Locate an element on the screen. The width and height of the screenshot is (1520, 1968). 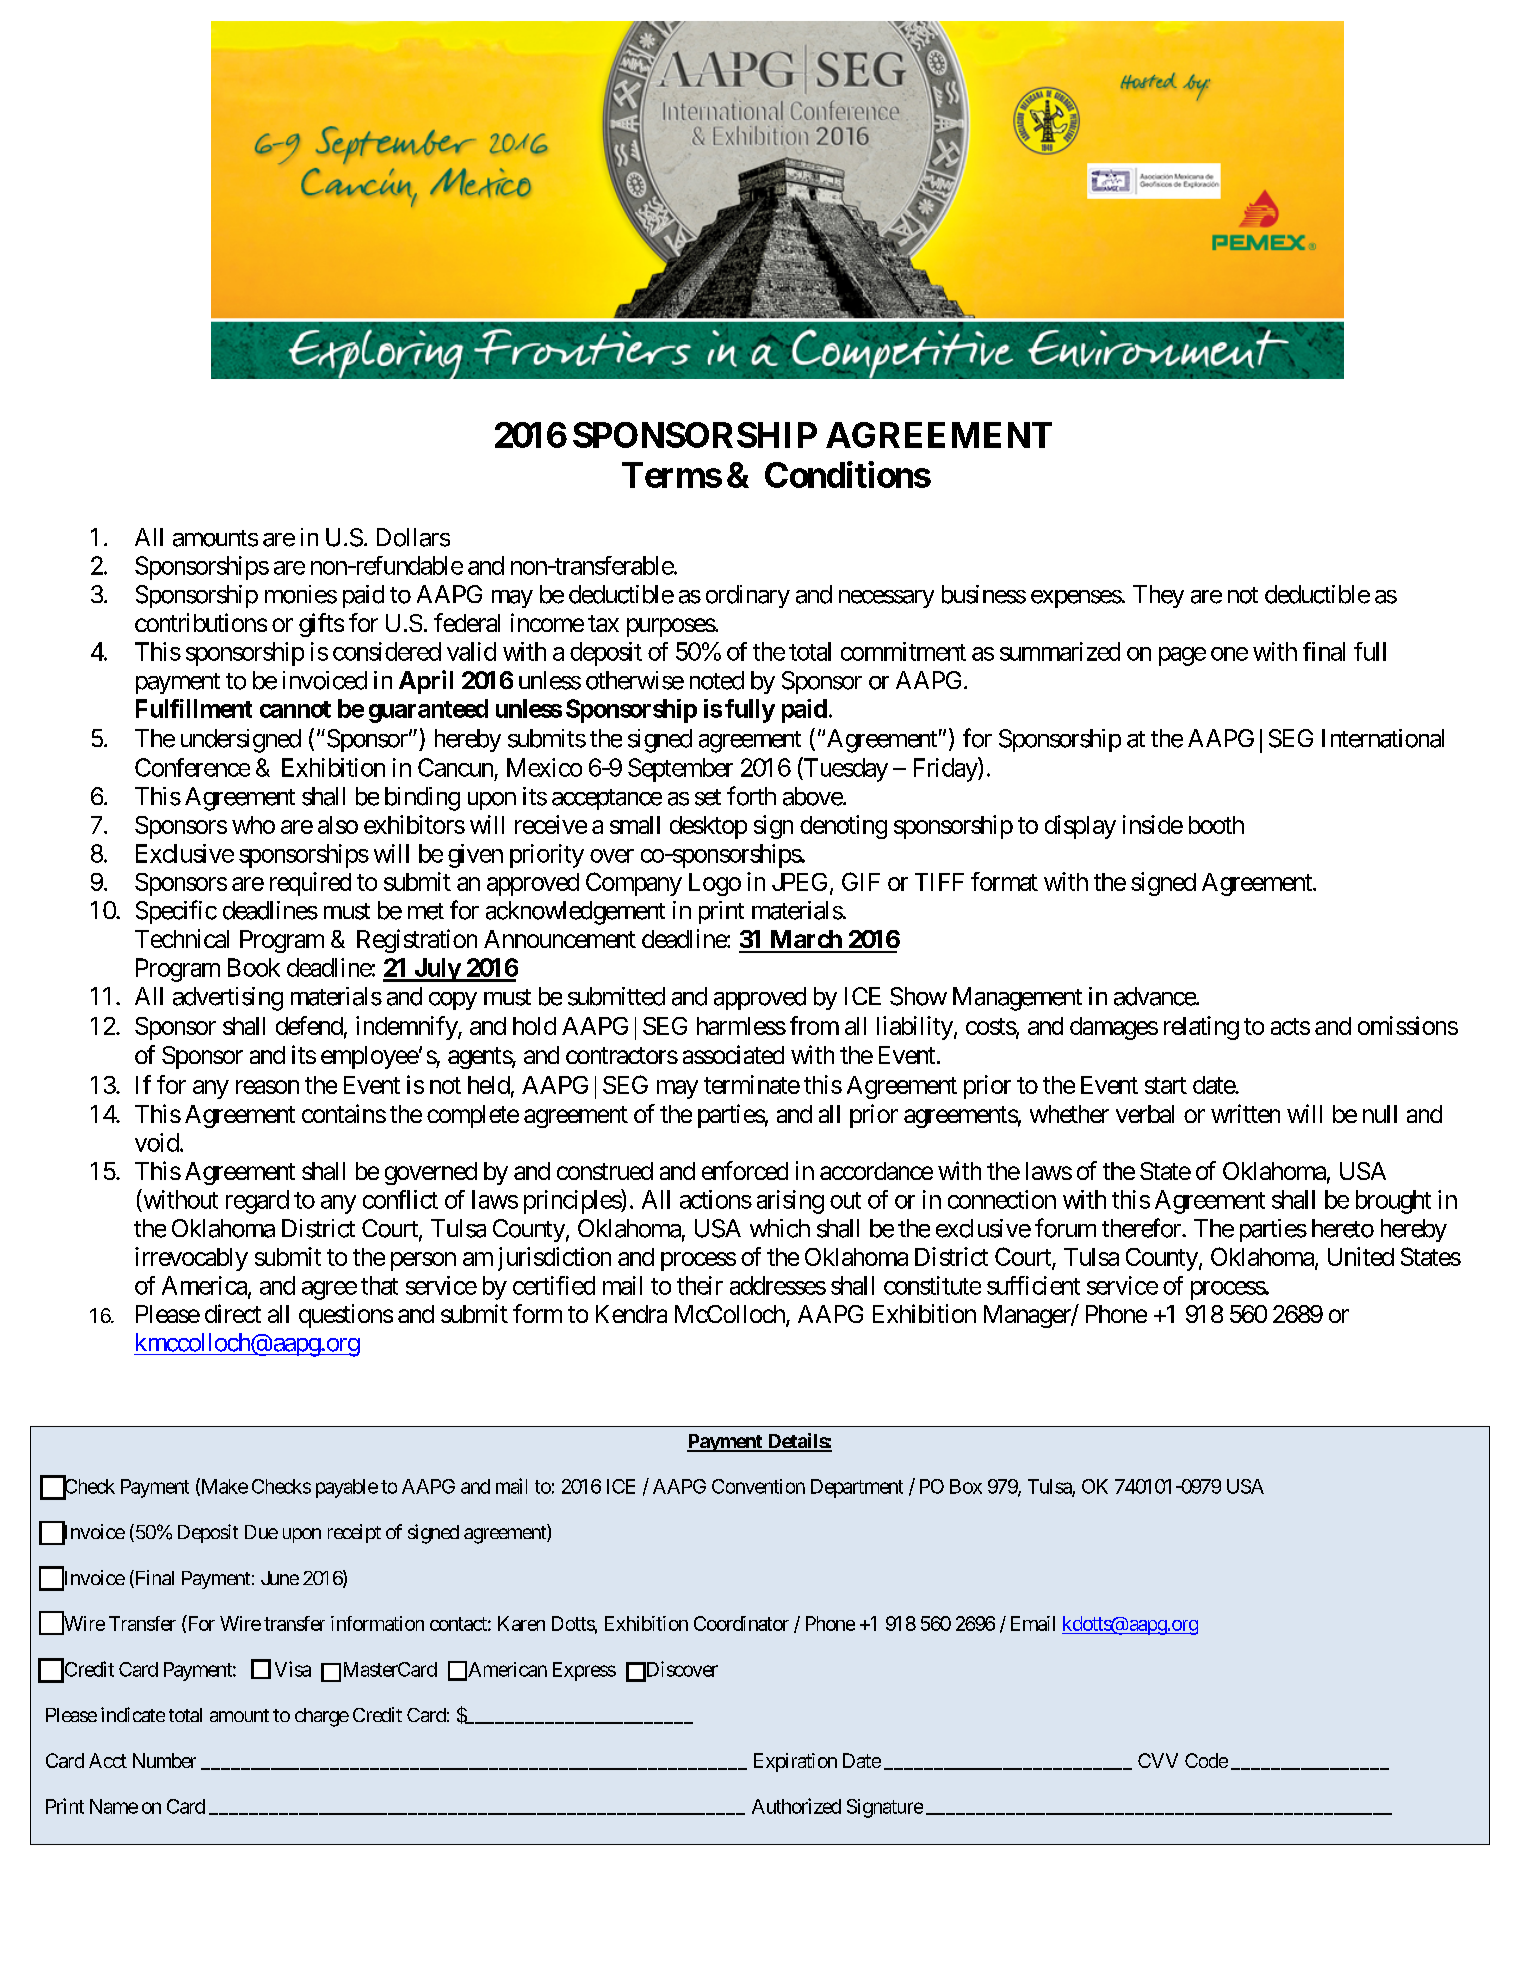
advertising is located at coordinates (228, 999).
